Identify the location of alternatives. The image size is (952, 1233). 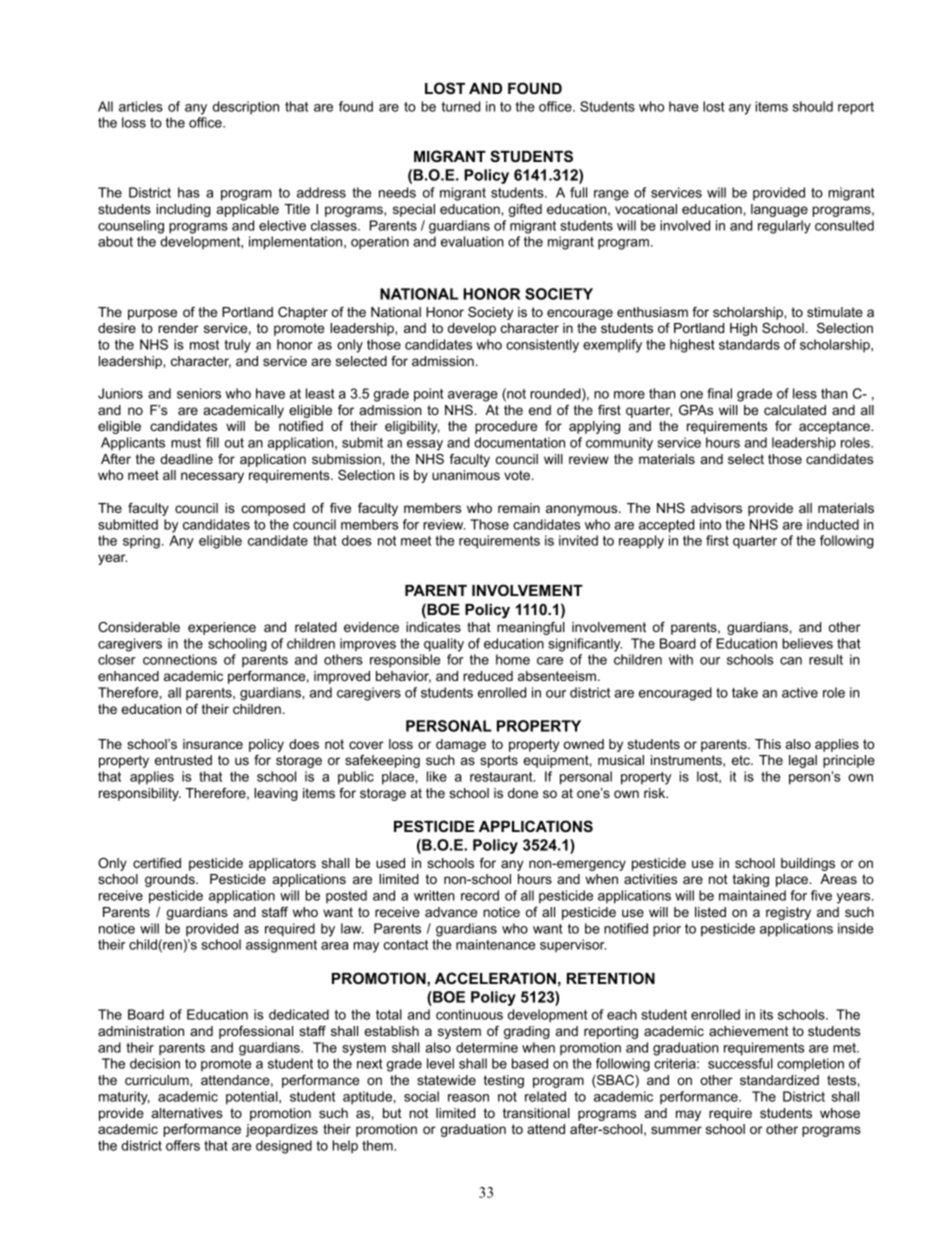
(187, 1113).
